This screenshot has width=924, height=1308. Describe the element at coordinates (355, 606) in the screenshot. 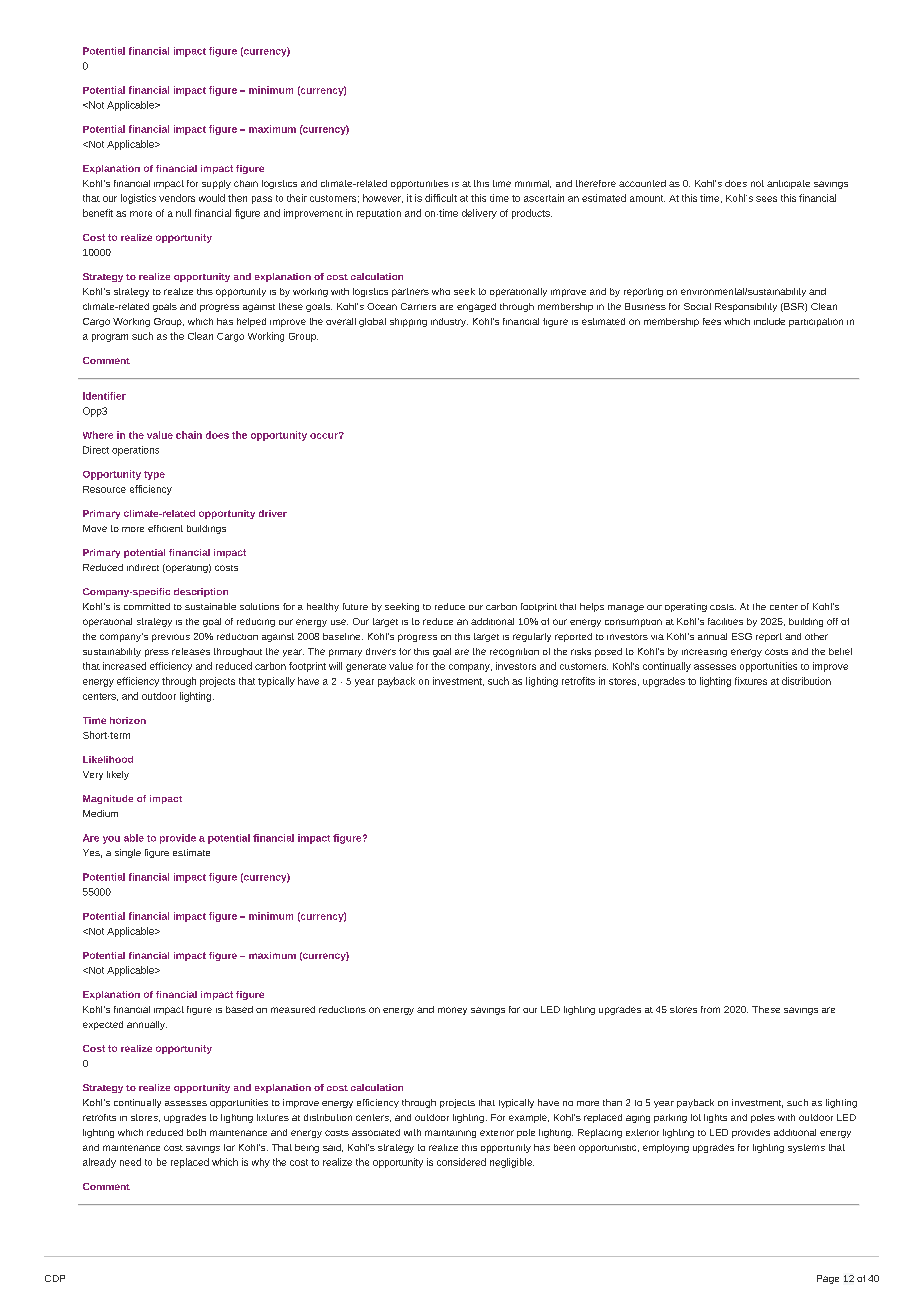

I see `future` at that location.
